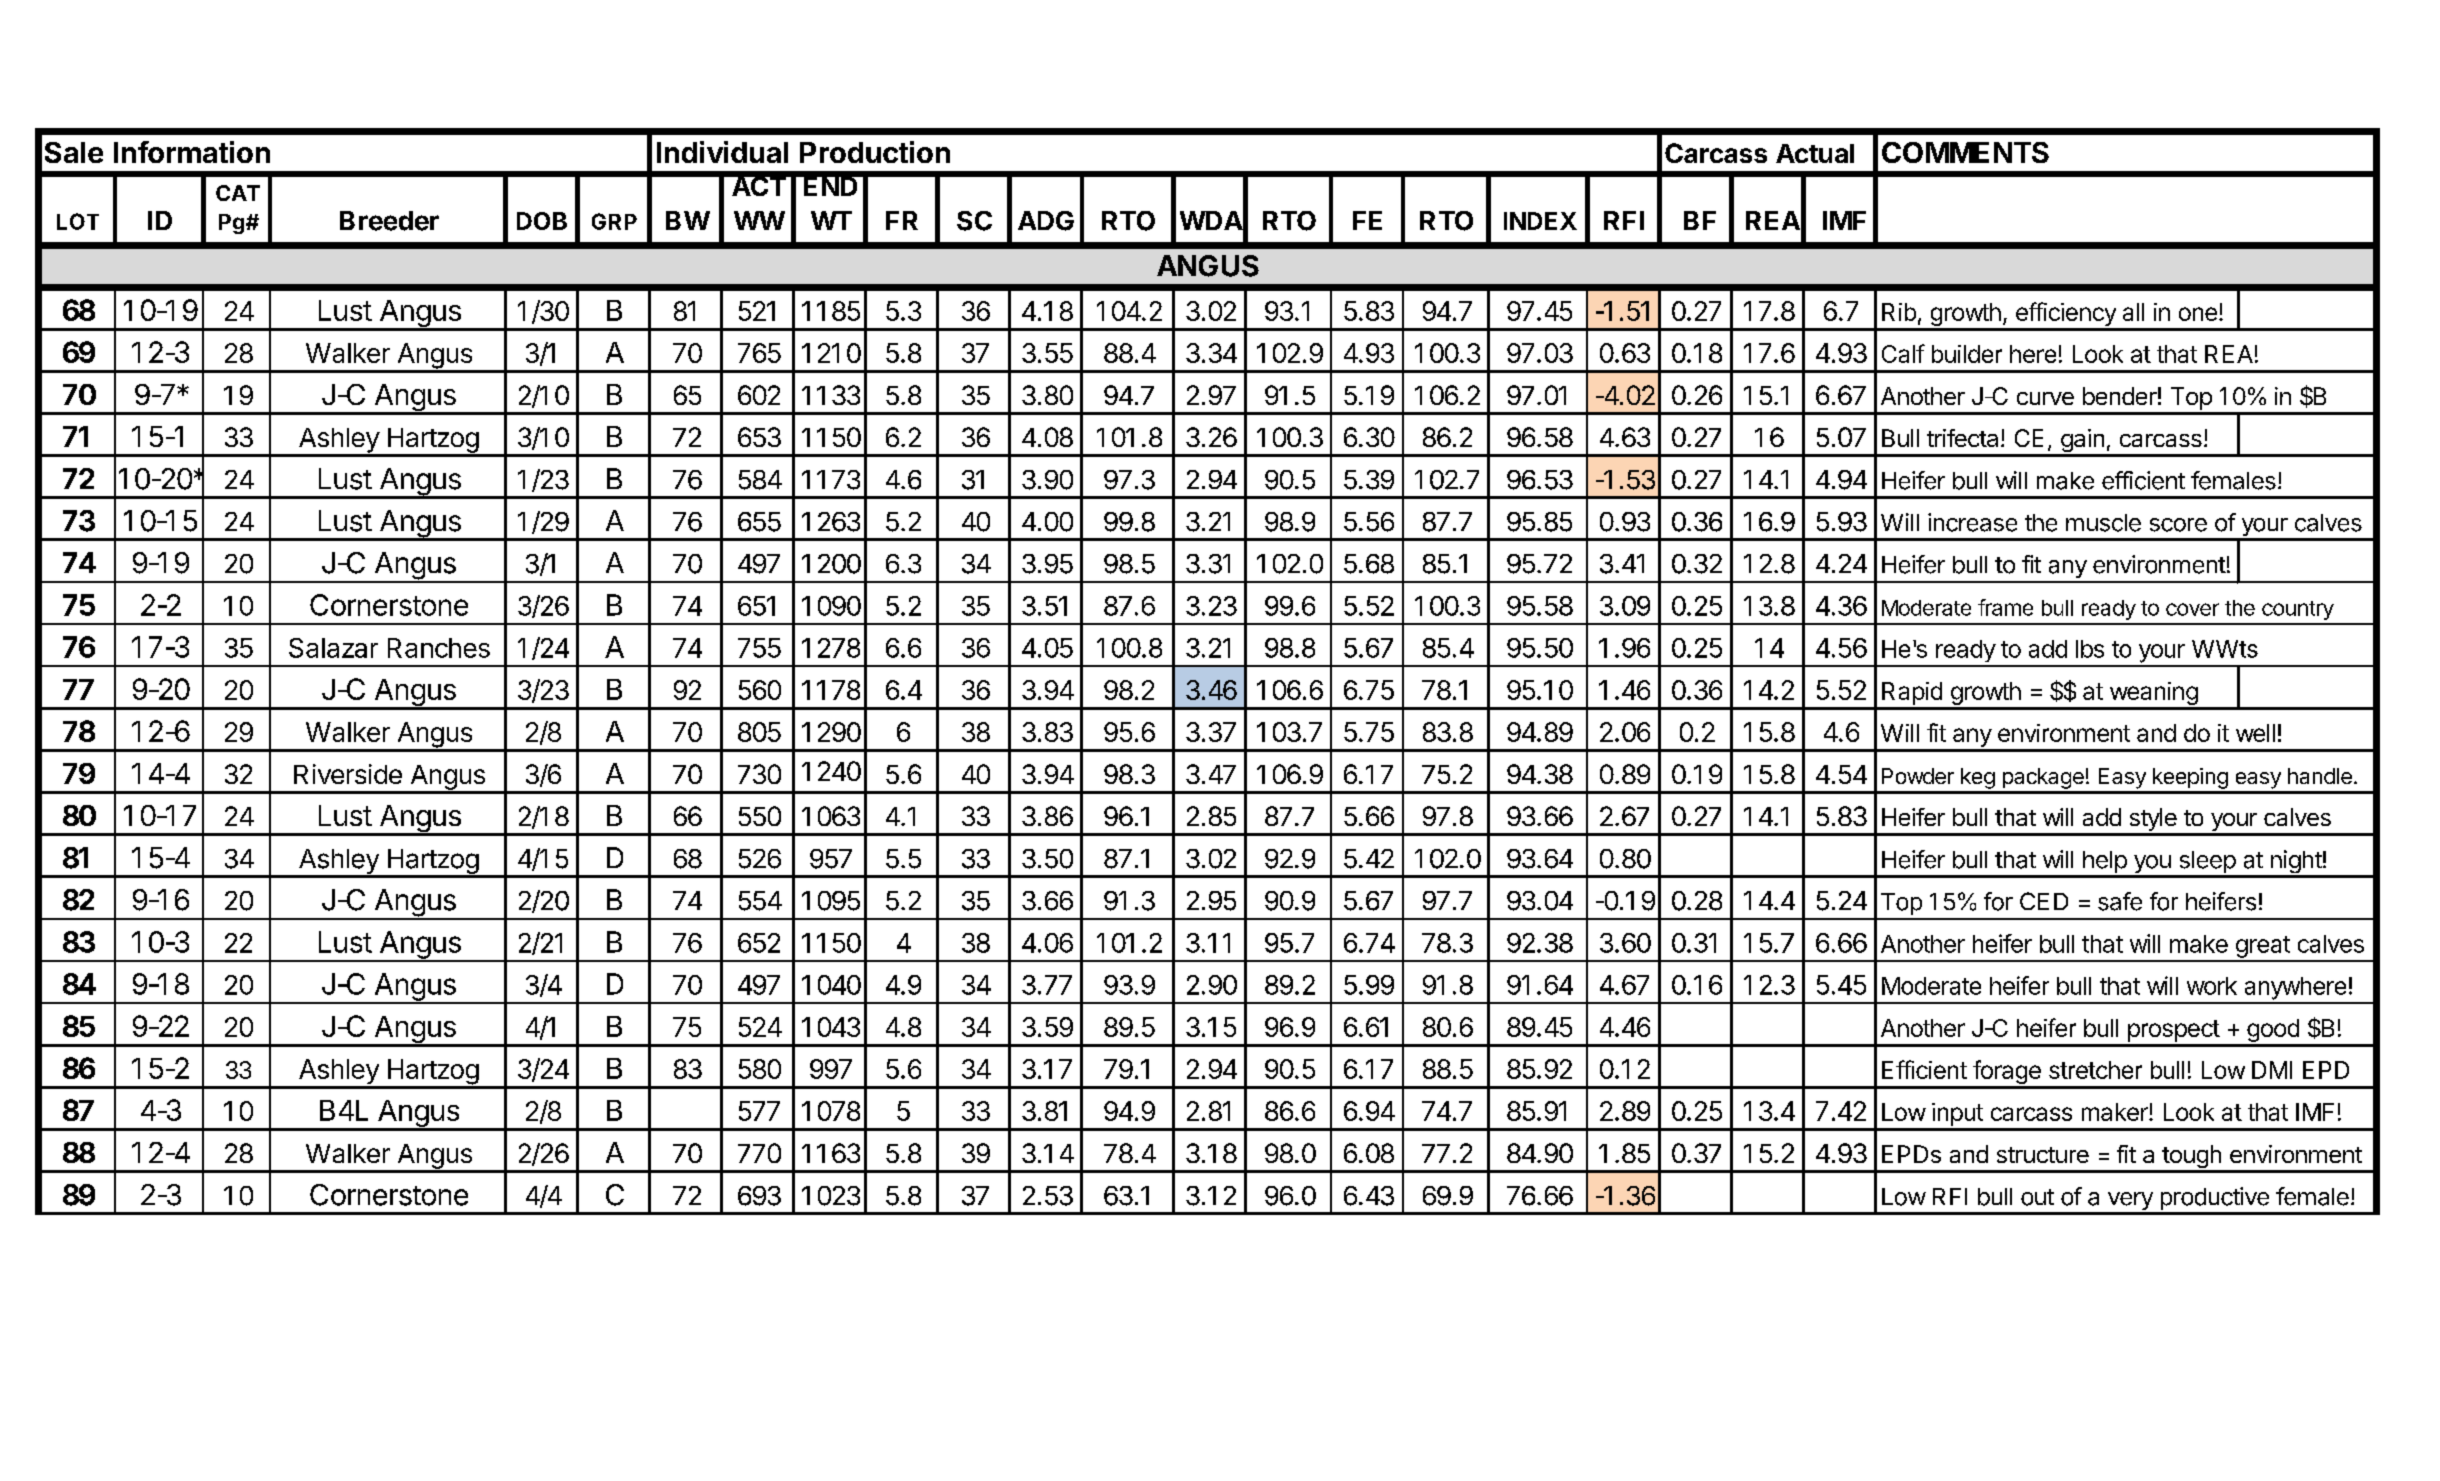  I want to click on CED, so click(2044, 901).
